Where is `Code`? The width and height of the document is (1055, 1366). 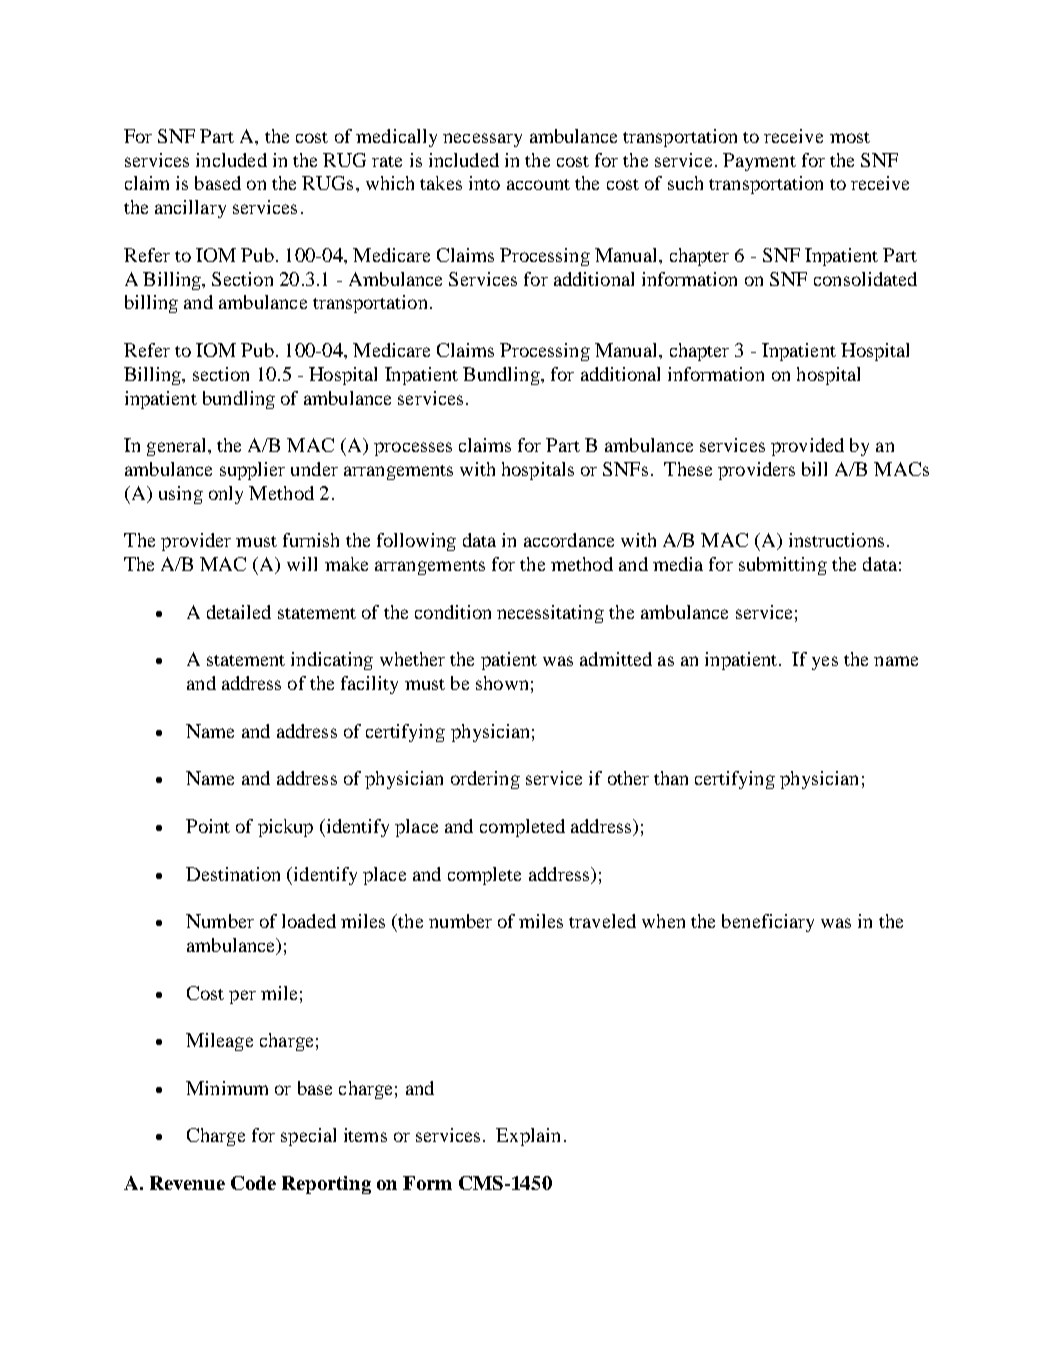
Code is located at coordinates (253, 1183).
